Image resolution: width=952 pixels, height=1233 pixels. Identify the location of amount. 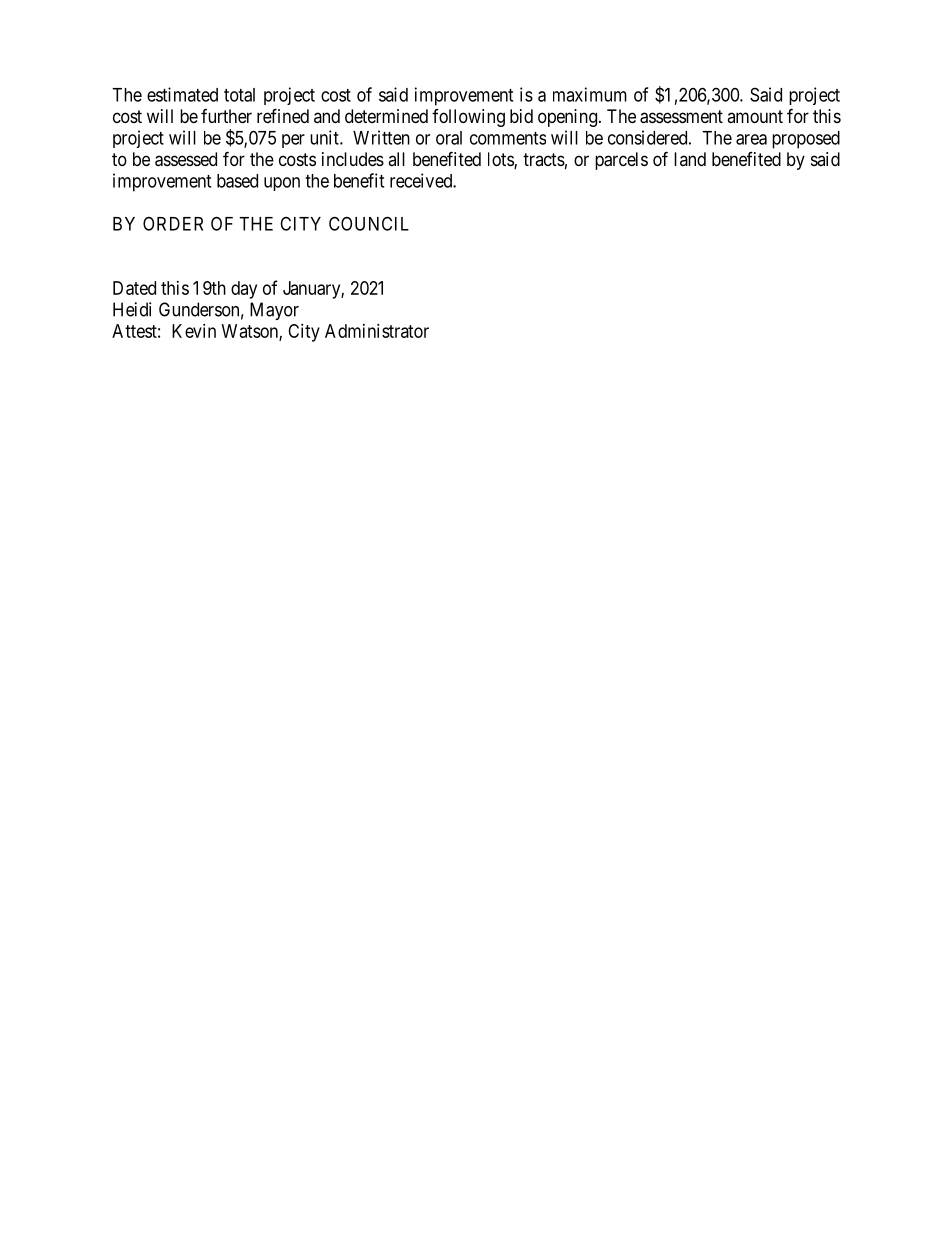
(755, 116).
